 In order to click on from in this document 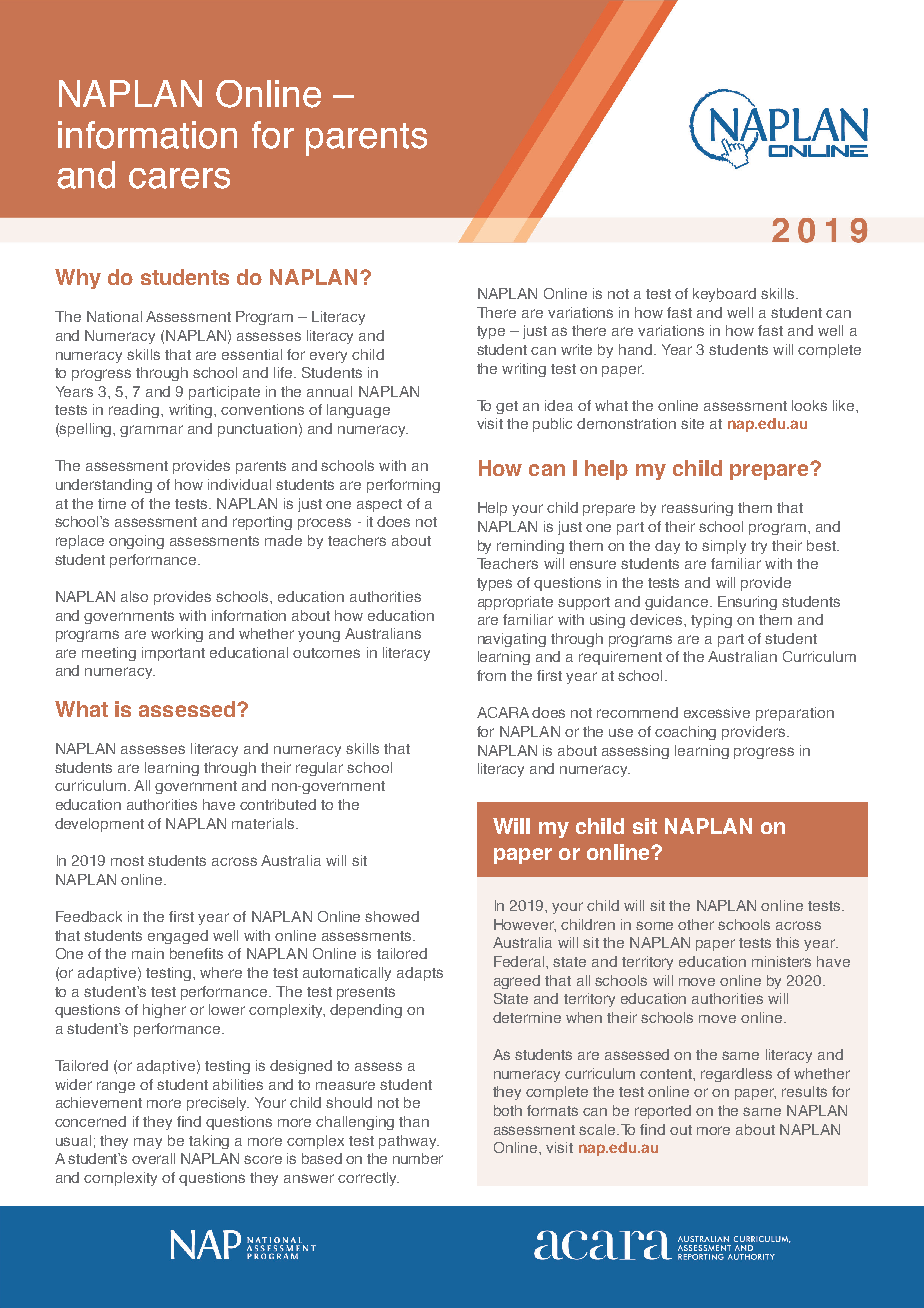, I will do `click(491, 675)`.
